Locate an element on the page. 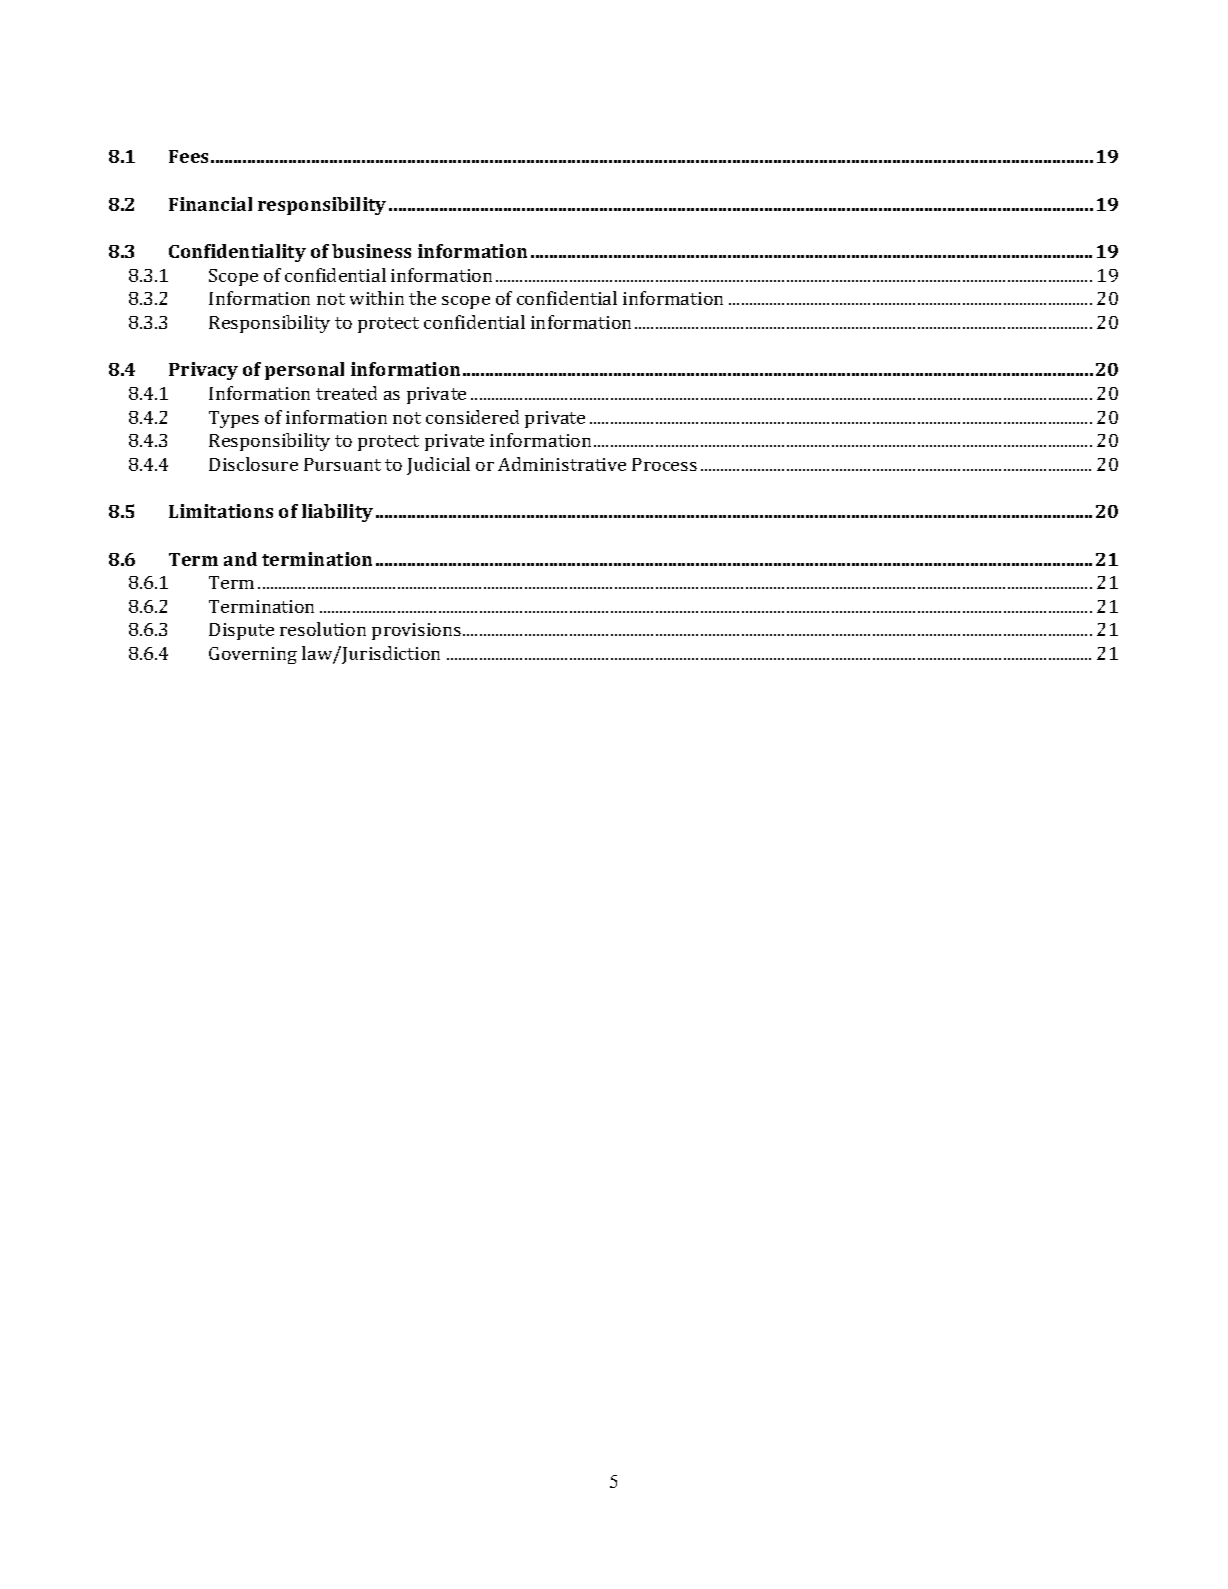 This document has height=1589, width=1228. treated is located at coordinates (346, 393).
